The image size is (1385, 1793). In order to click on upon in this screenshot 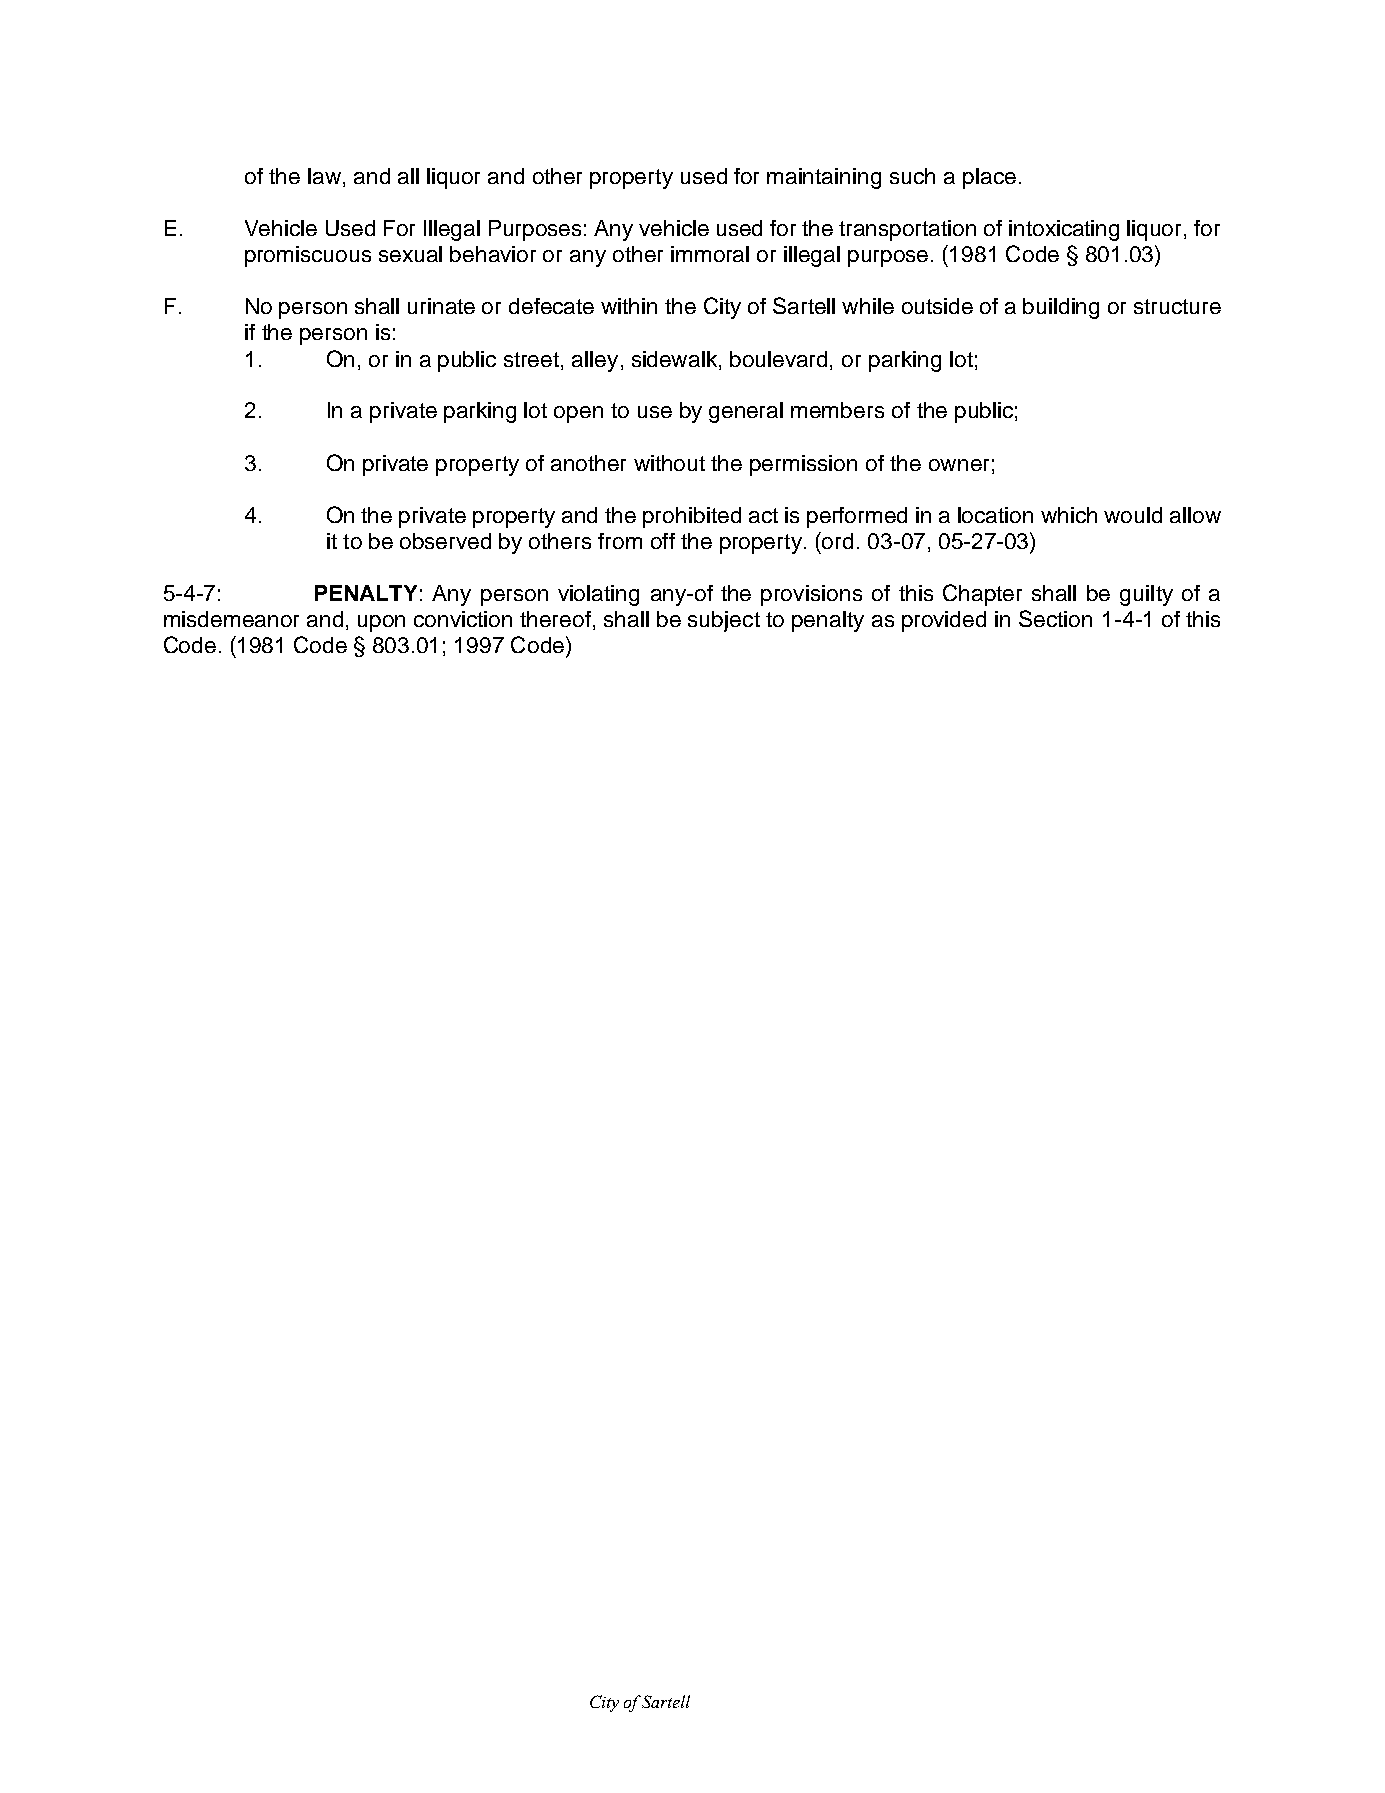, I will do `click(381, 623)`.
